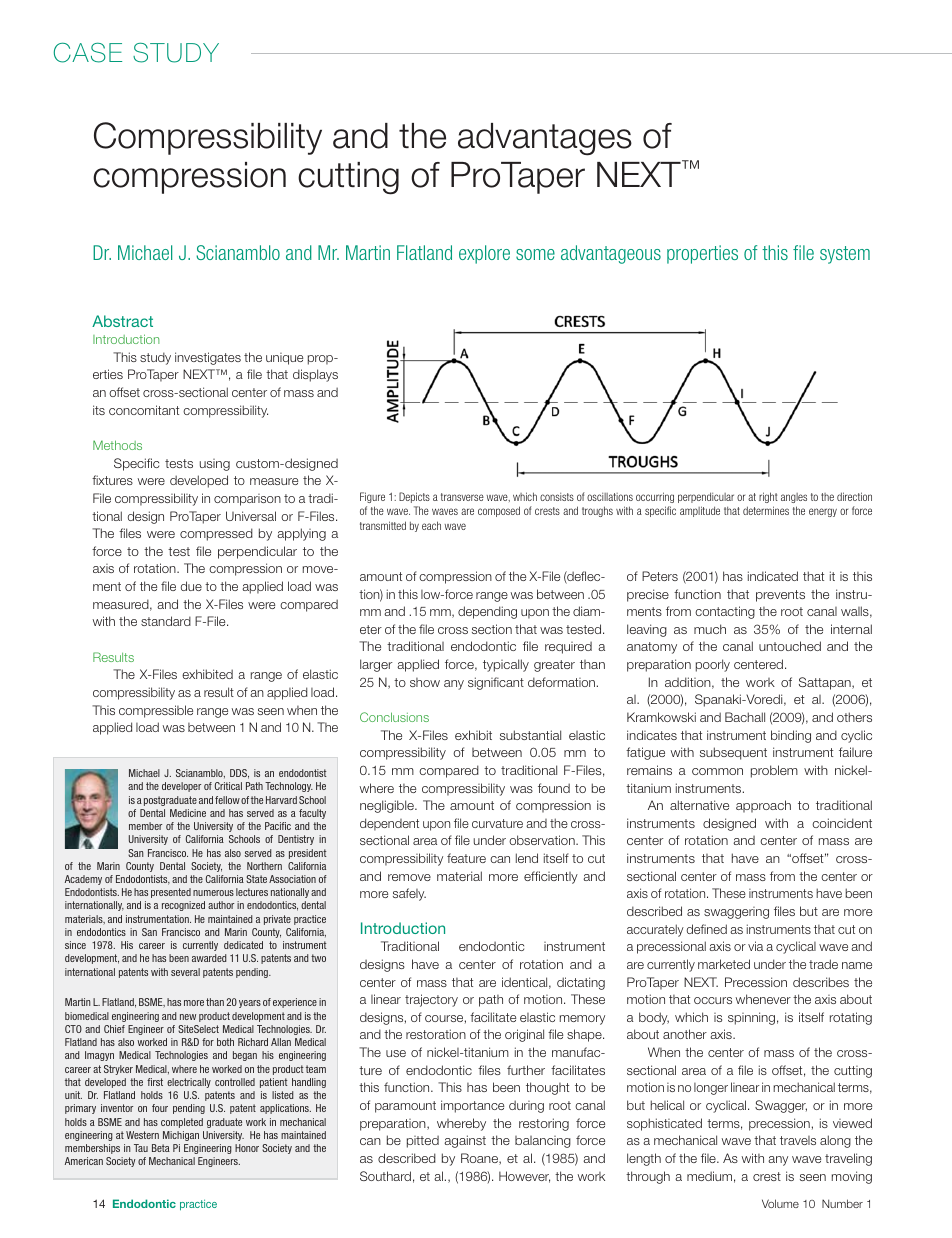 The width and height of the screenshot is (952, 1238). Describe the element at coordinates (88, 52) in the screenshot. I see `CASE` at that location.
